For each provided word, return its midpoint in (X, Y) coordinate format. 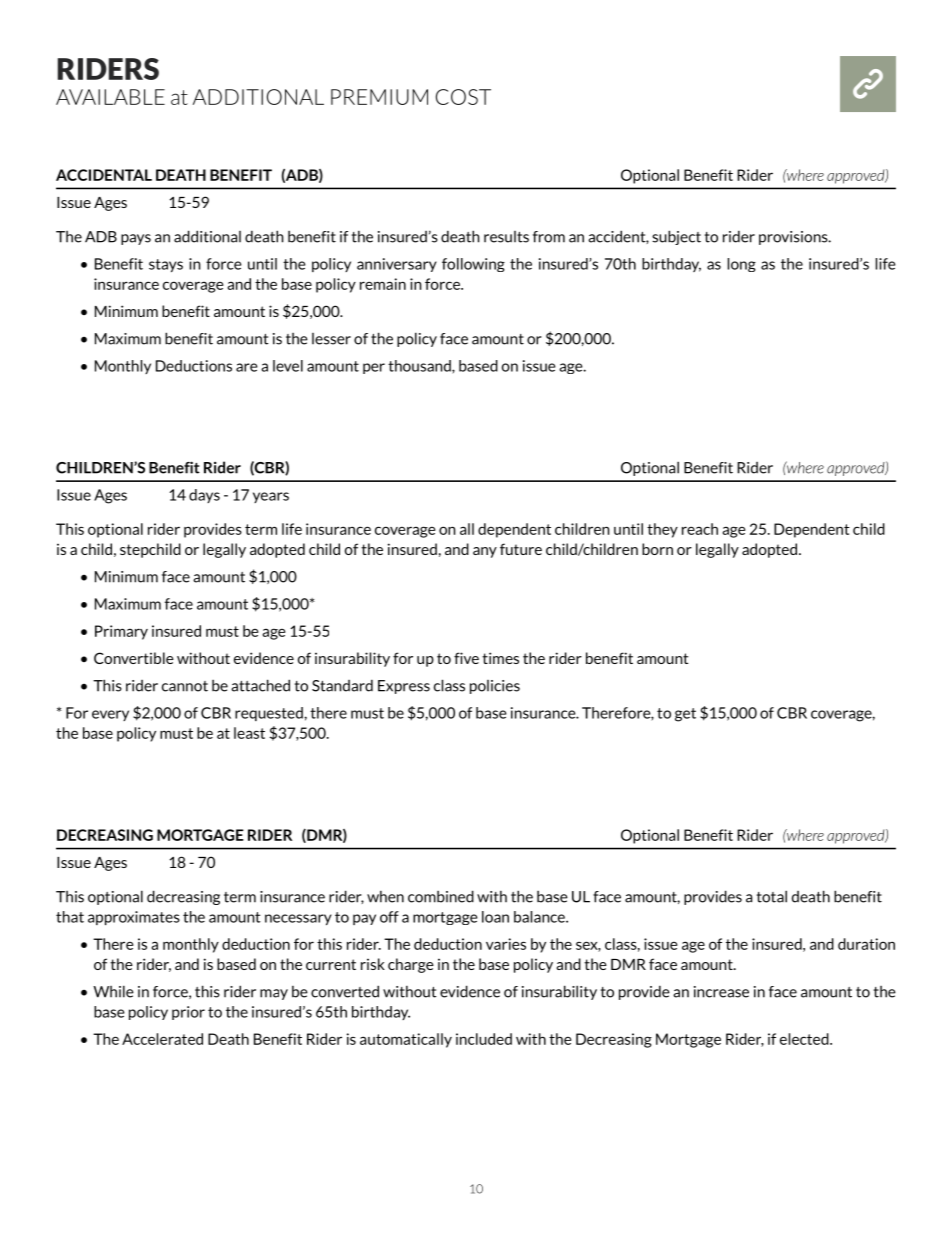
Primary (121, 632)
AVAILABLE (110, 97)
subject (676, 237)
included (484, 1039)
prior (188, 1013)
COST (463, 97)
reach (700, 529)
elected (805, 1039)
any (485, 552)
